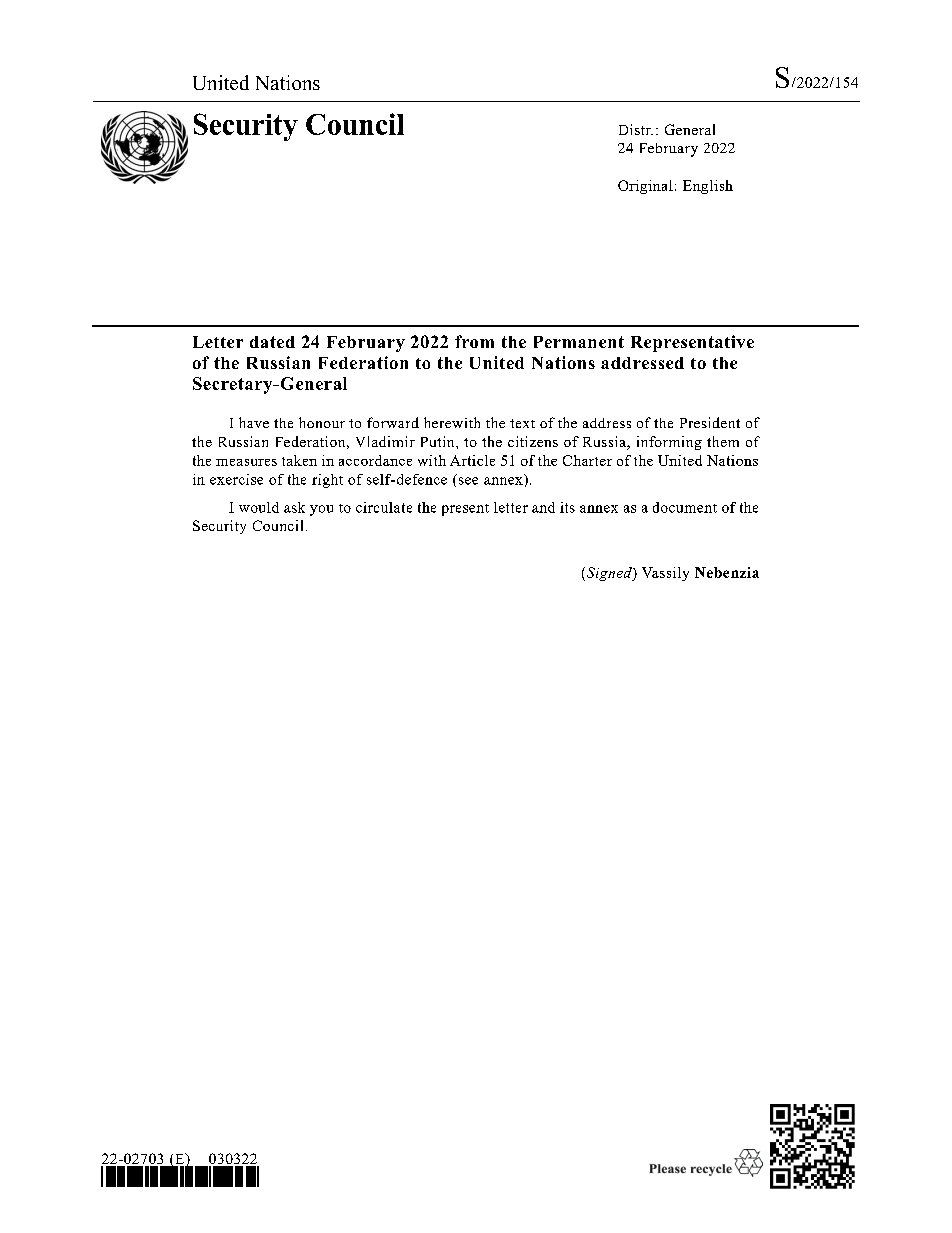 The width and height of the image is (952, 1233). Describe the element at coordinates (579, 342) in the image. I see `Permanent` at that location.
